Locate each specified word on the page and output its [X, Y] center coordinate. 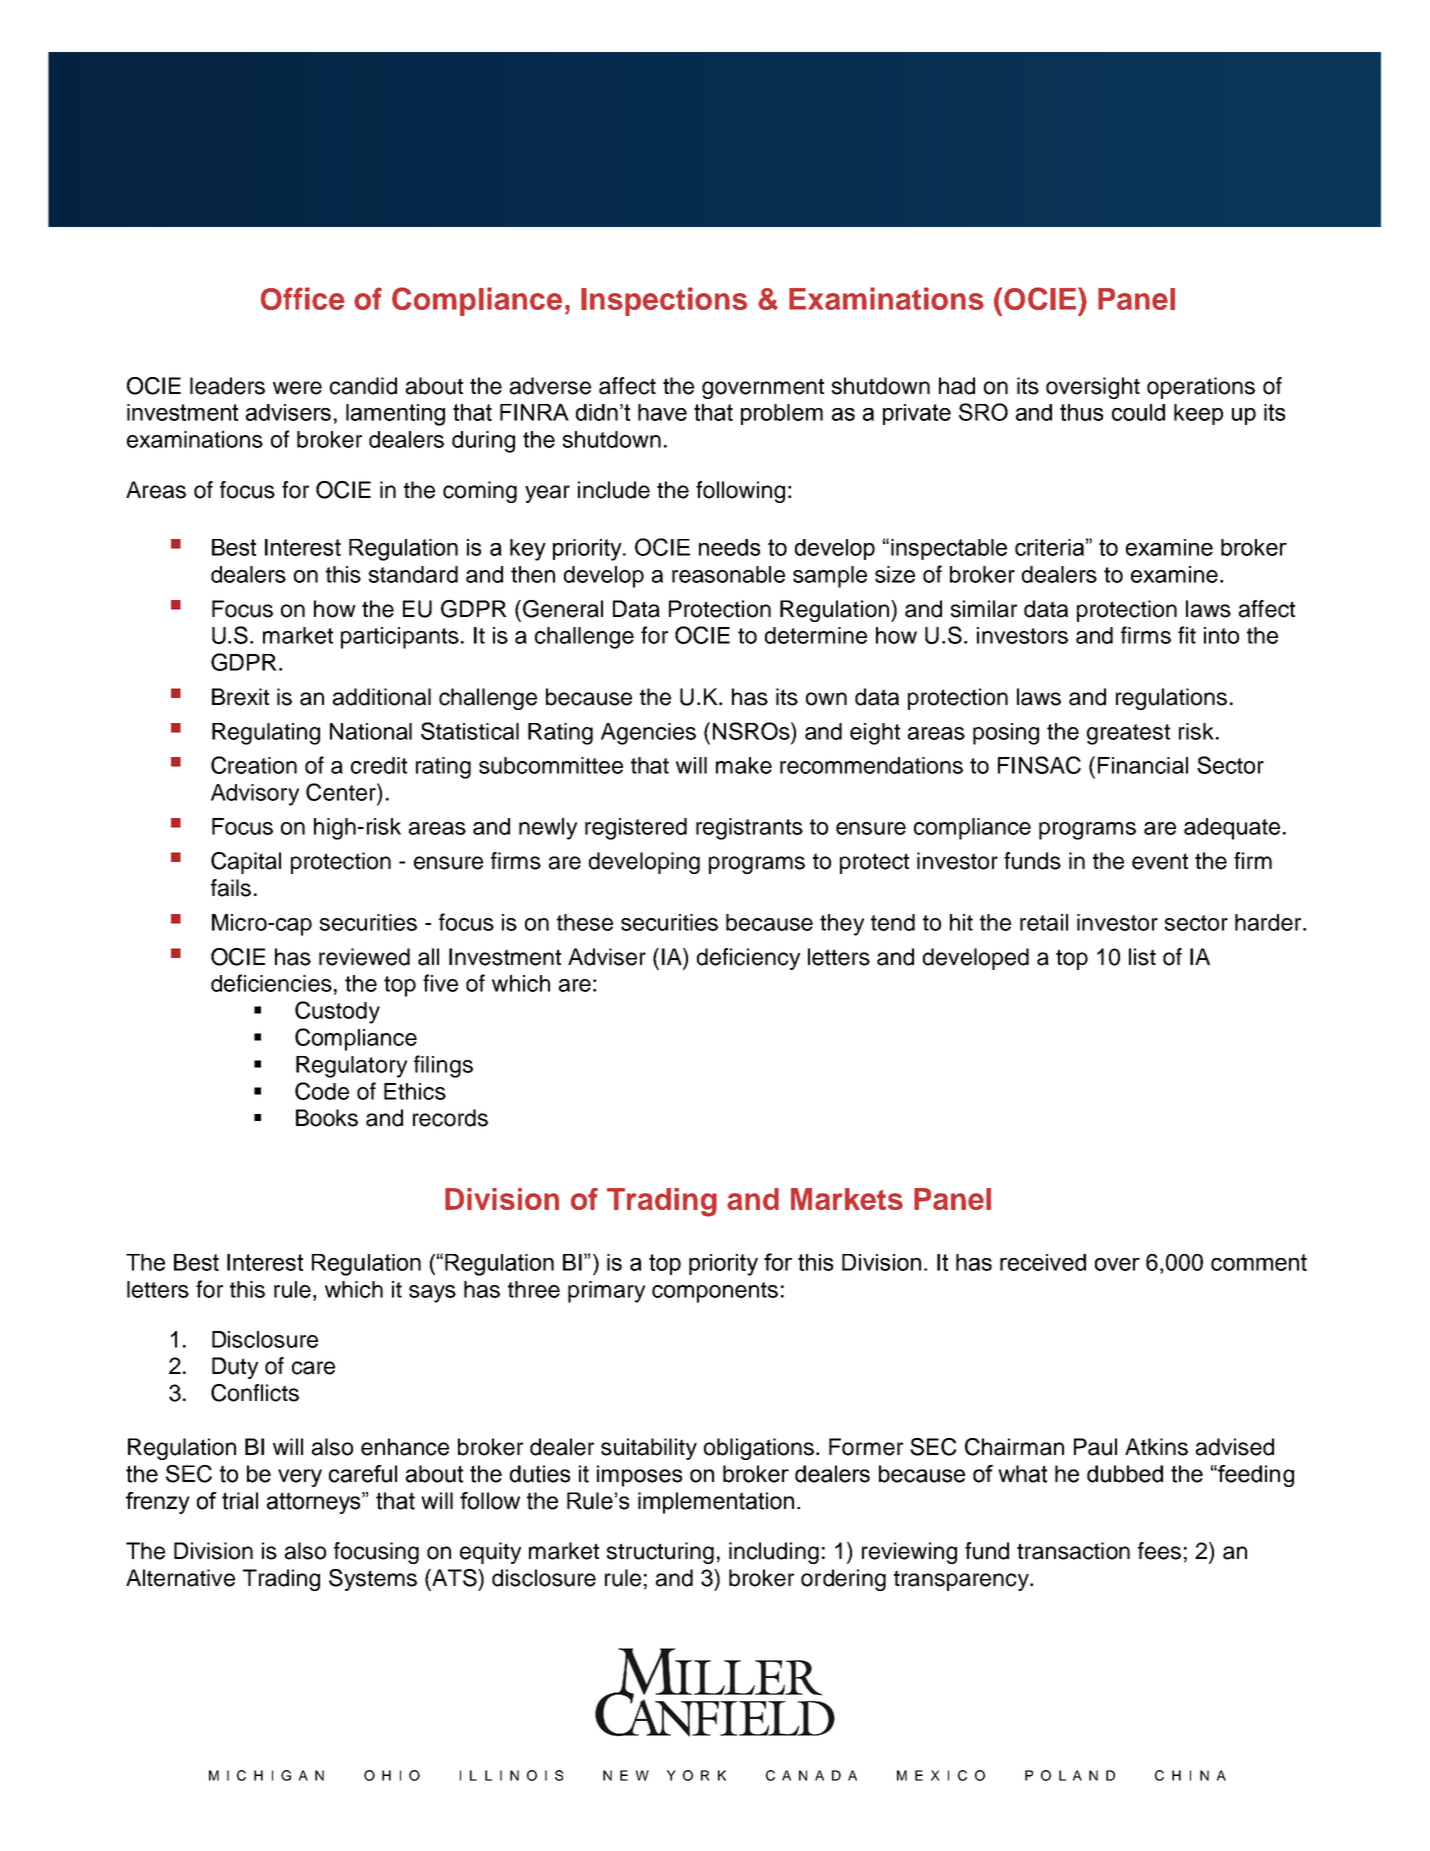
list [1142, 957]
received [1043, 1262]
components [715, 1292]
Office [303, 298]
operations [1201, 388]
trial [240, 1501]
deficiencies [271, 983]
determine [816, 635]
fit [1187, 635]
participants [400, 638]
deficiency [748, 959]
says [432, 1294]
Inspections [664, 301]
